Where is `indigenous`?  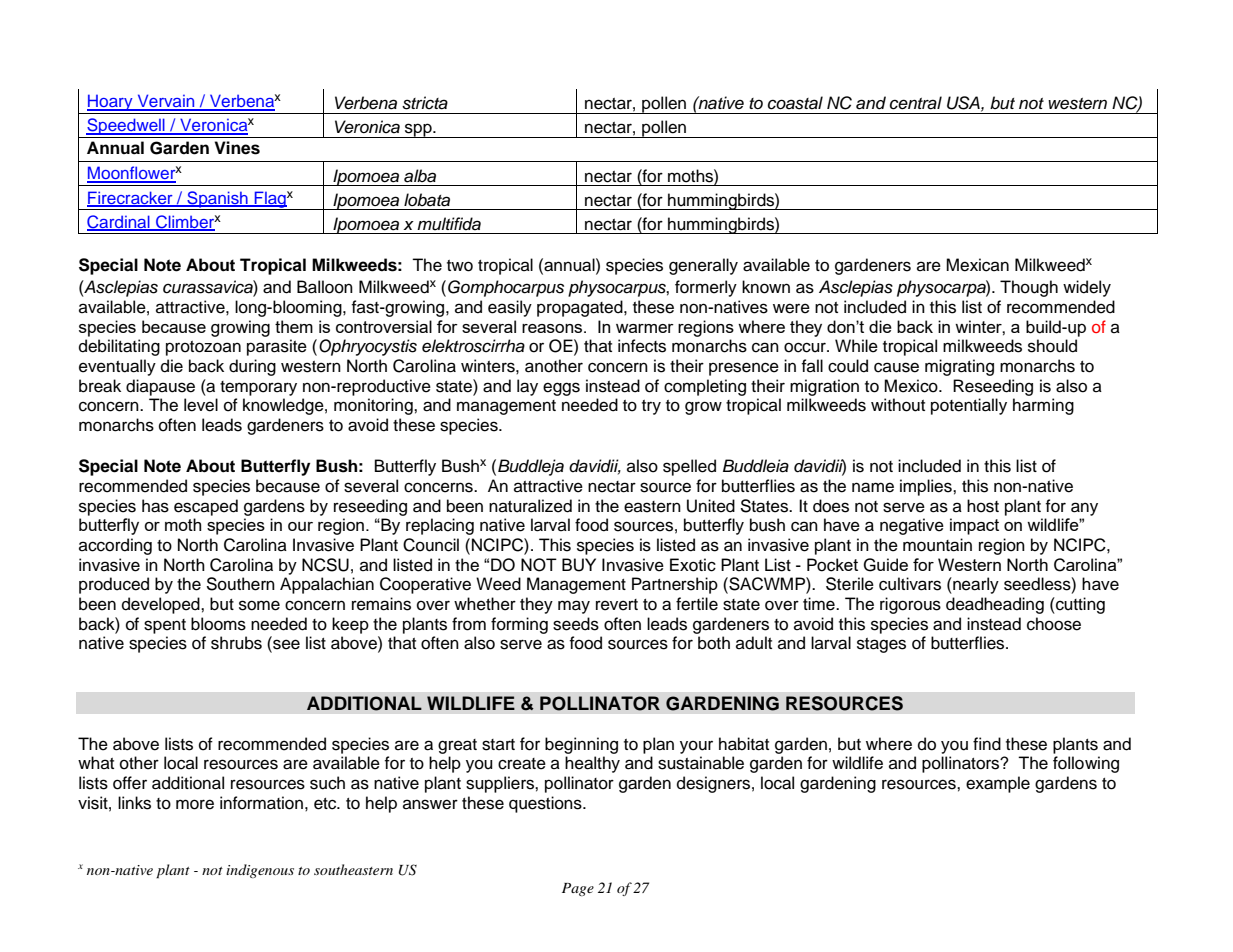
indigenous is located at coordinates (260, 871).
